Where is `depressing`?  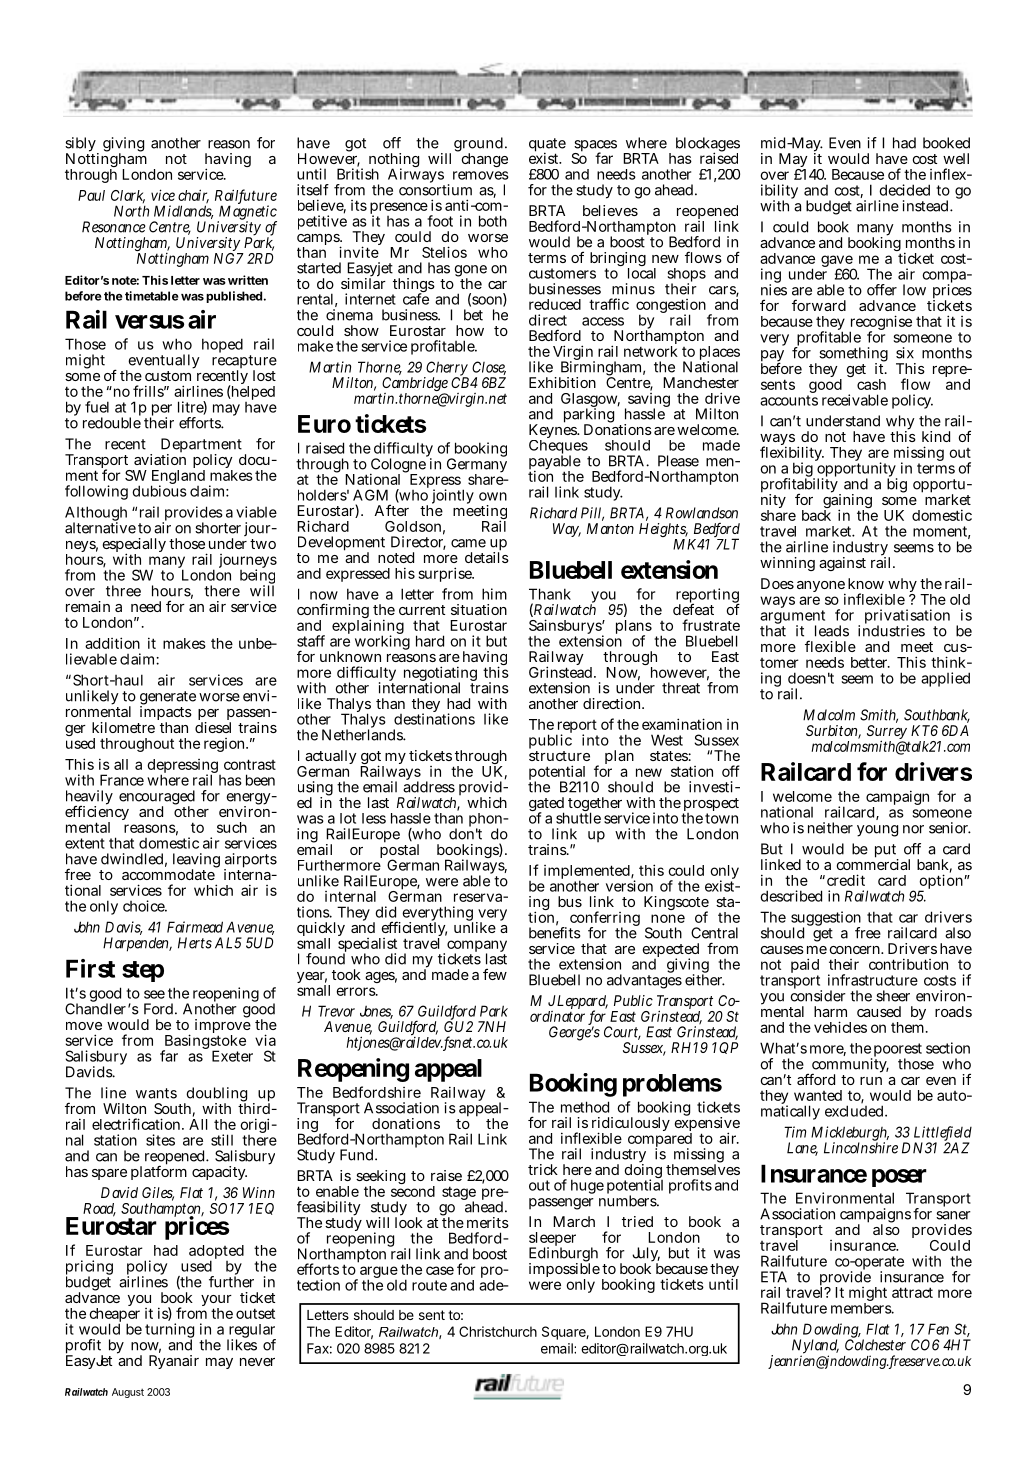 depressing is located at coordinates (183, 767).
